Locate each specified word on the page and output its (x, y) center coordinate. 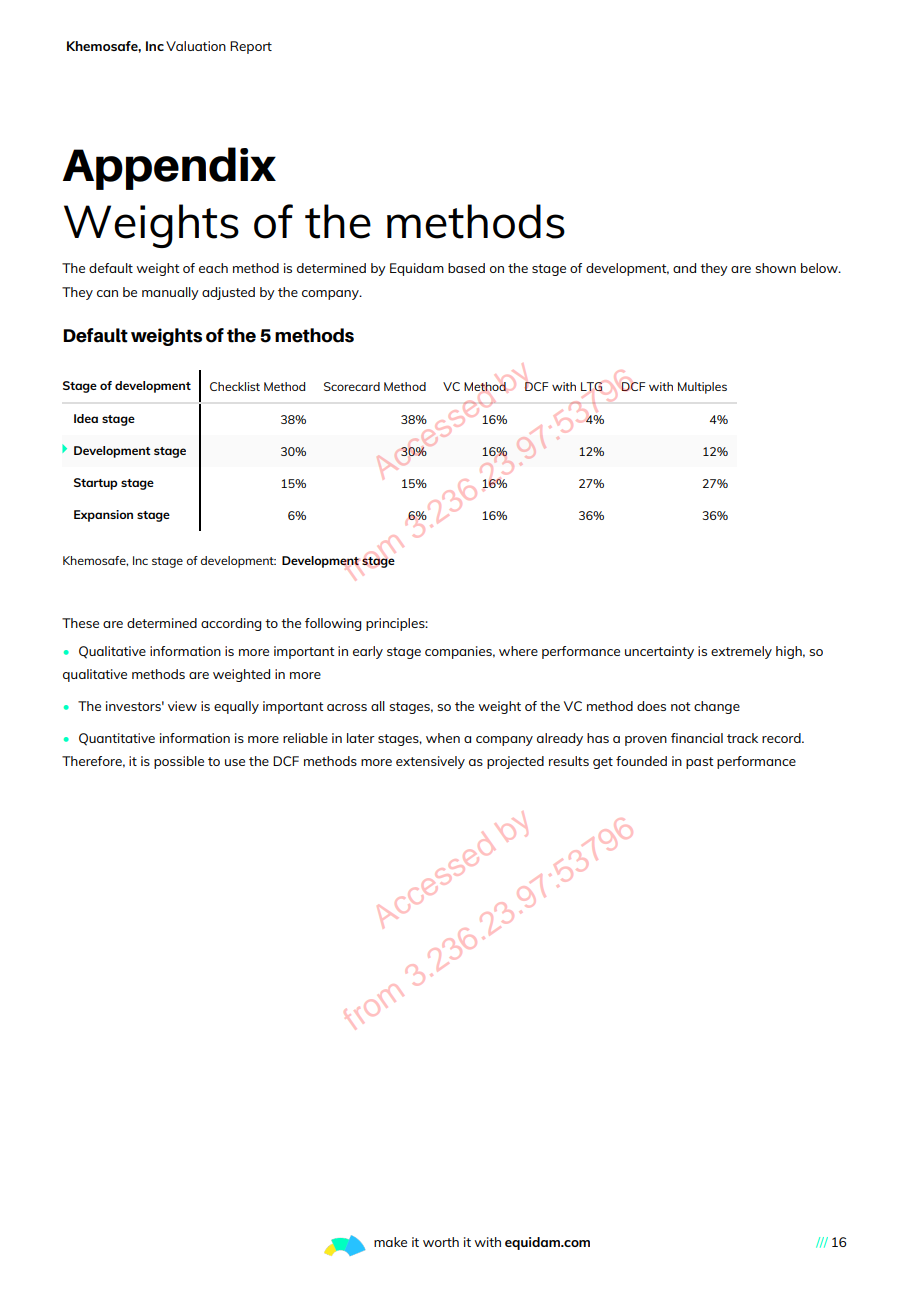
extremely (741, 652)
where (518, 651)
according (231, 624)
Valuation (196, 46)
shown (776, 268)
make (390, 1242)
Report (251, 47)
